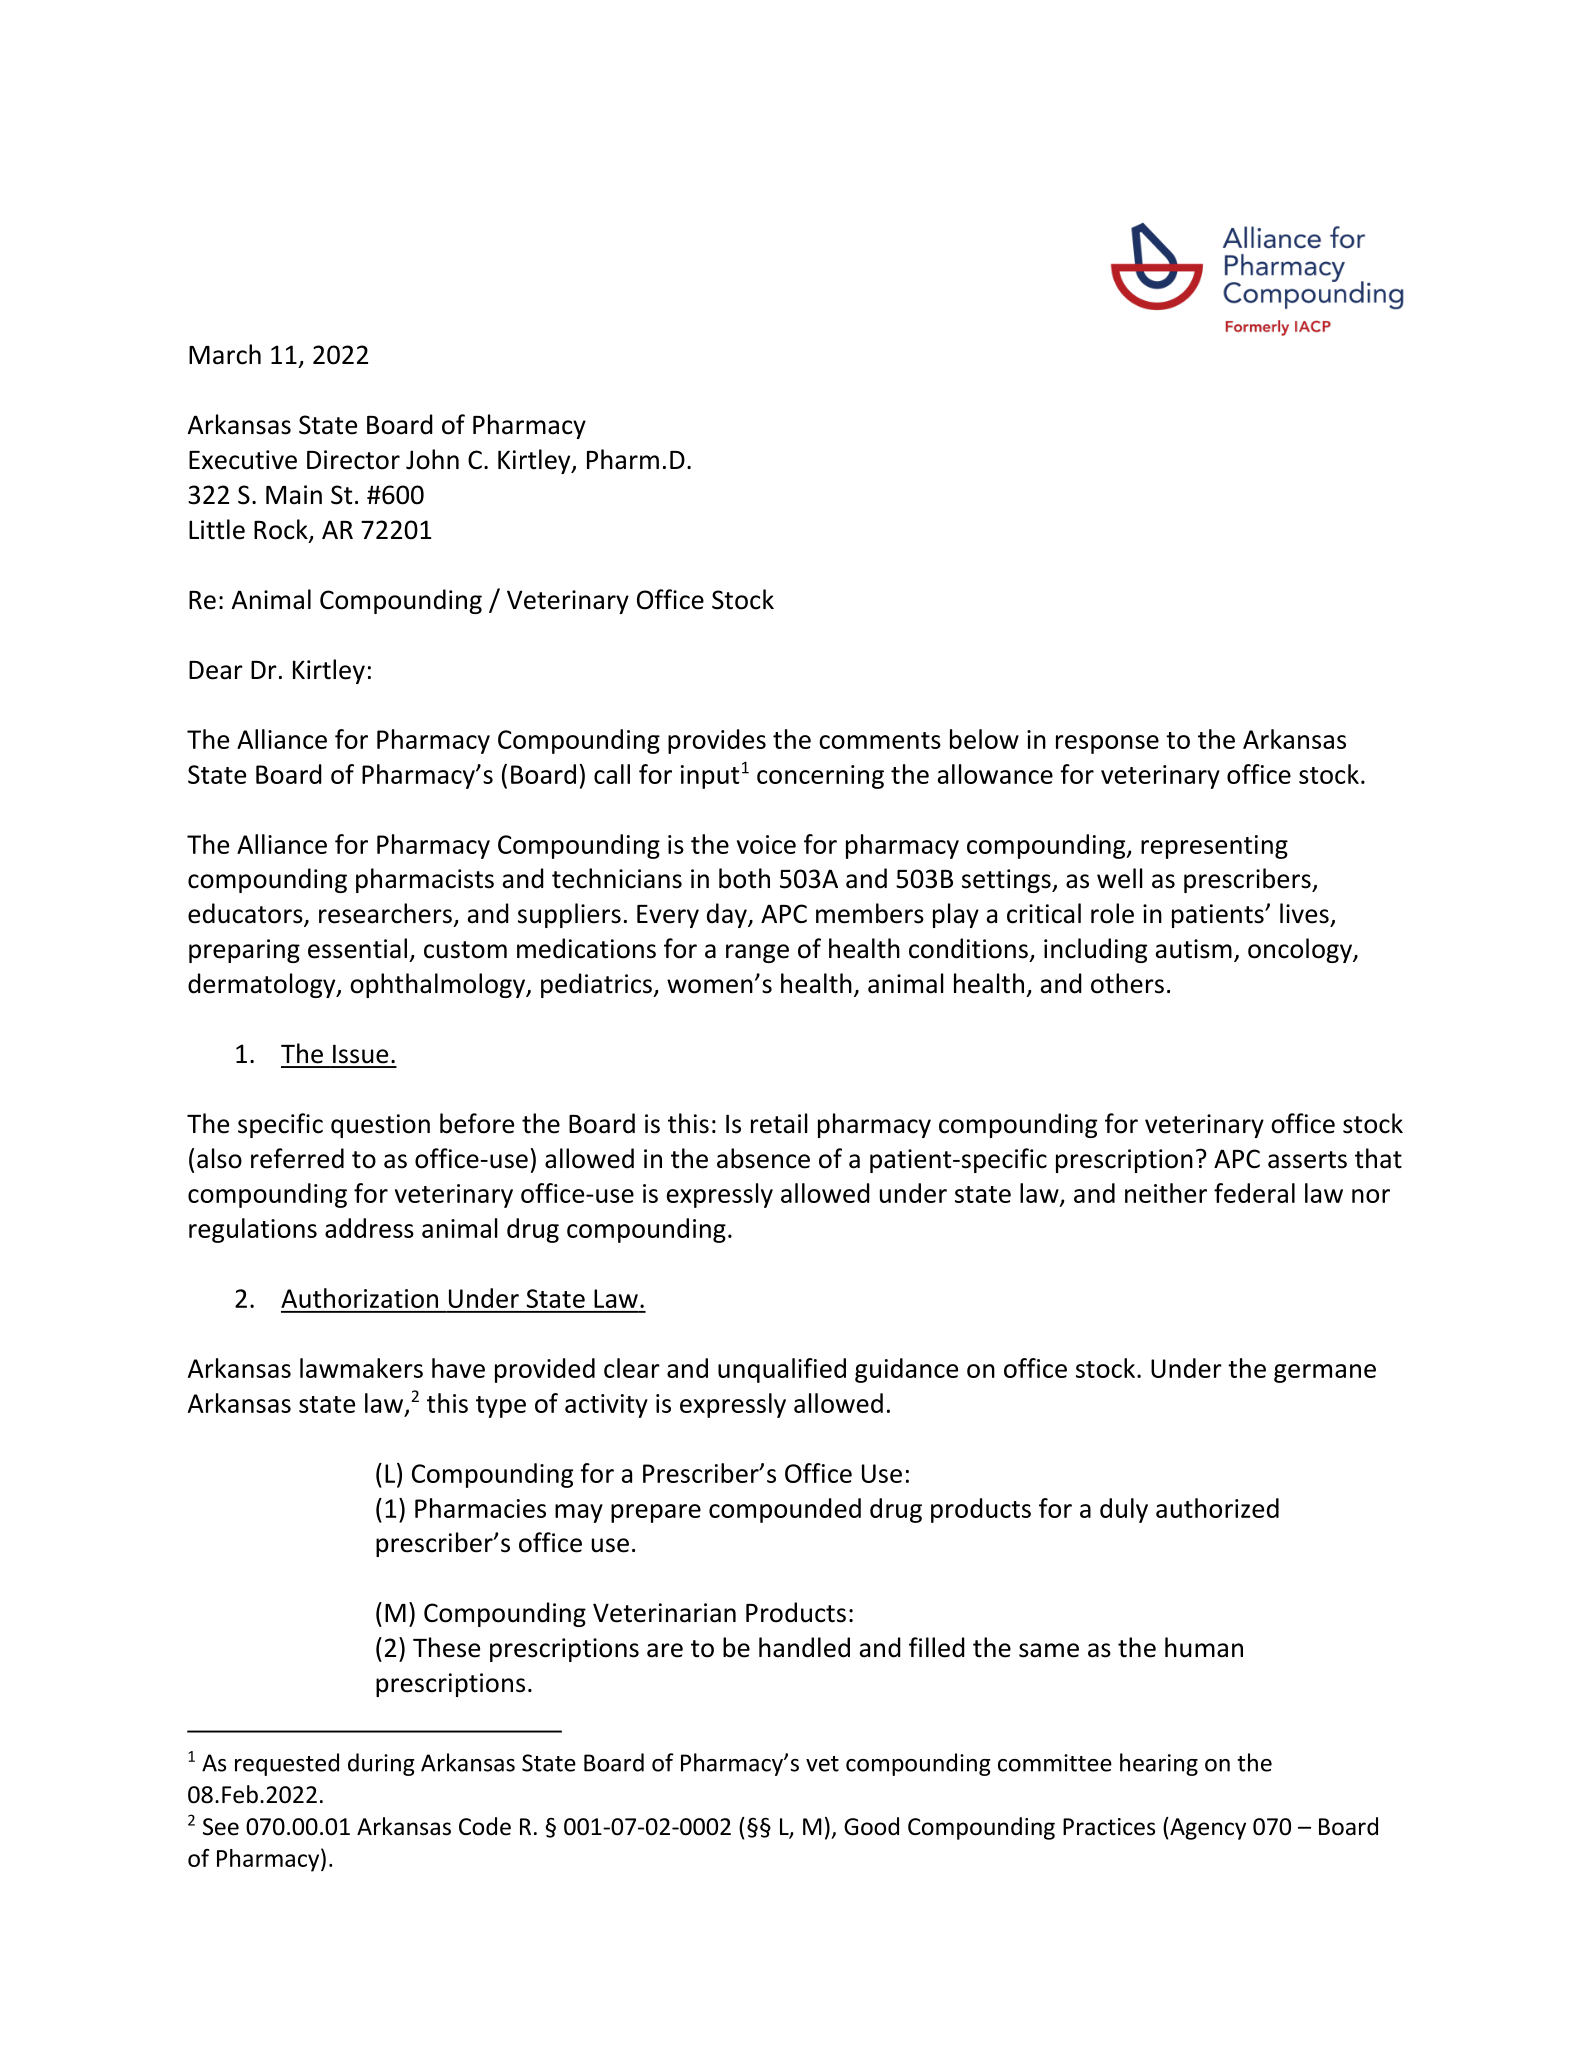 This screenshot has height=2061, width=1592. I want to click on unqualified, so click(782, 1370).
